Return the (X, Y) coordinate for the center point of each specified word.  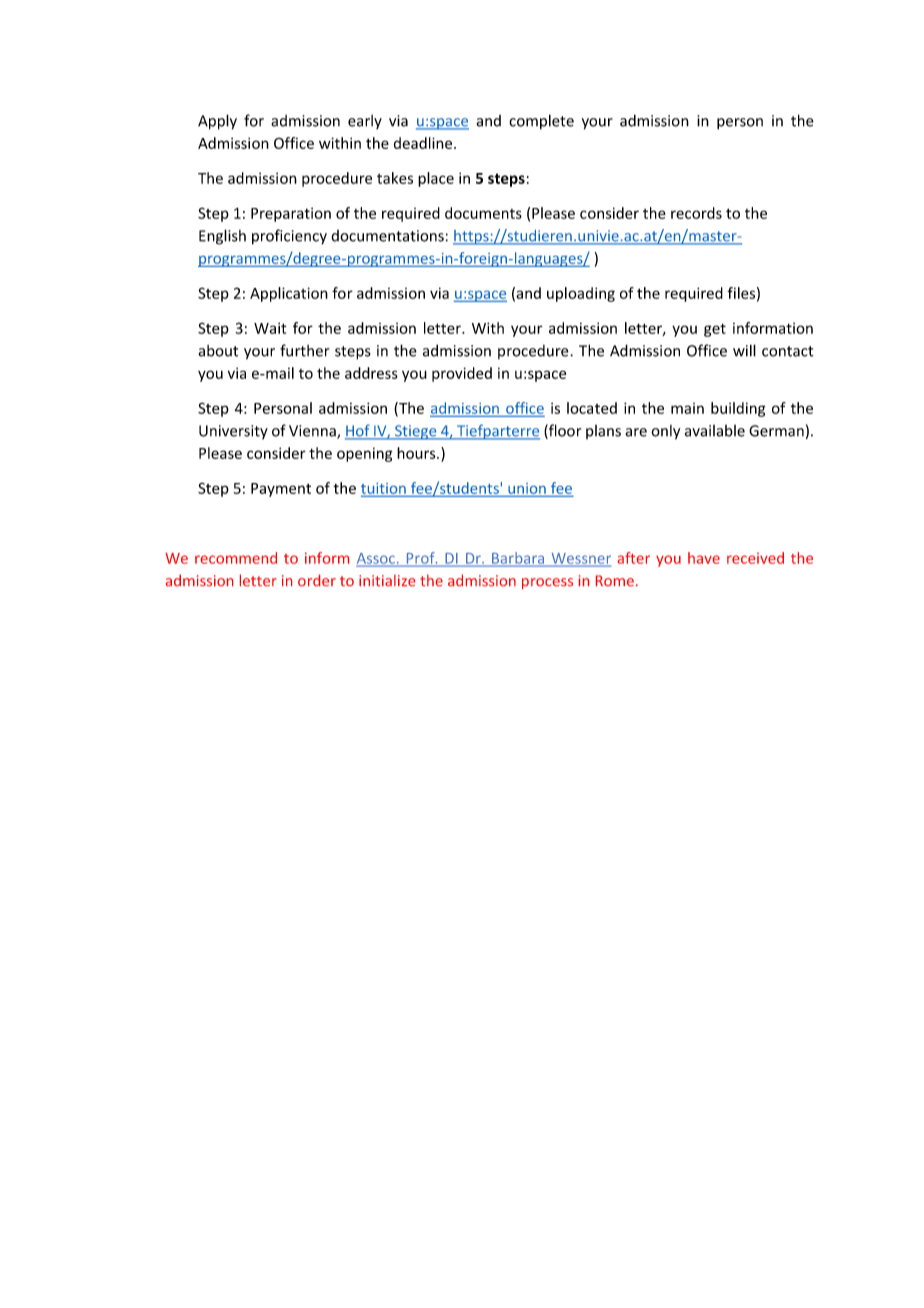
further (304, 350)
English (222, 237)
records (696, 213)
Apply (217, 122)
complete (541, 121)
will (744, 350)
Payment (281, 490)
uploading (581, 294)
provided (462, 374)
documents (483, 213)
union (527, 488)
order (317, 580)
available (715, 431)
